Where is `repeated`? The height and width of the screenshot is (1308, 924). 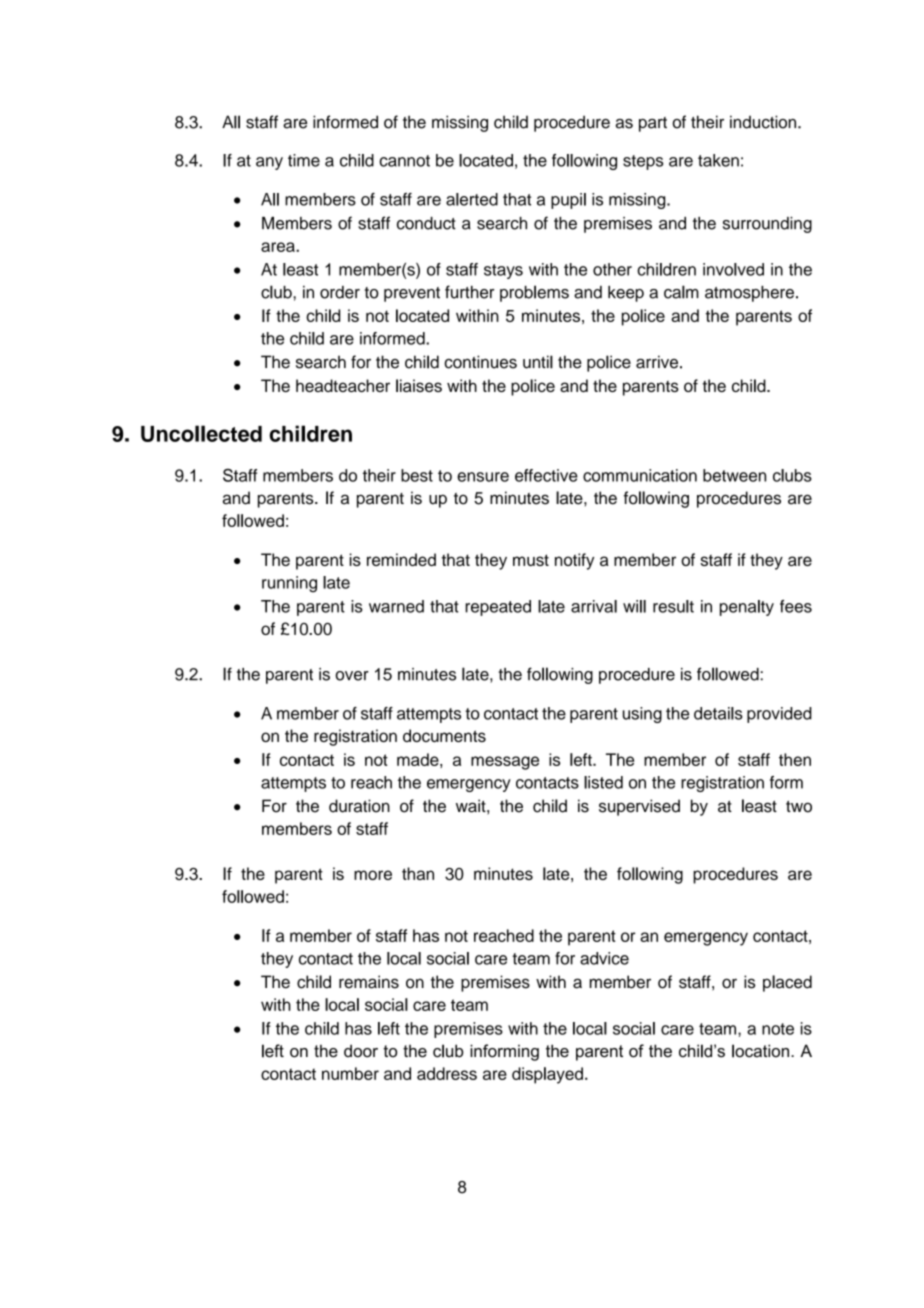 repeated is located at coordinates (498, 608).
